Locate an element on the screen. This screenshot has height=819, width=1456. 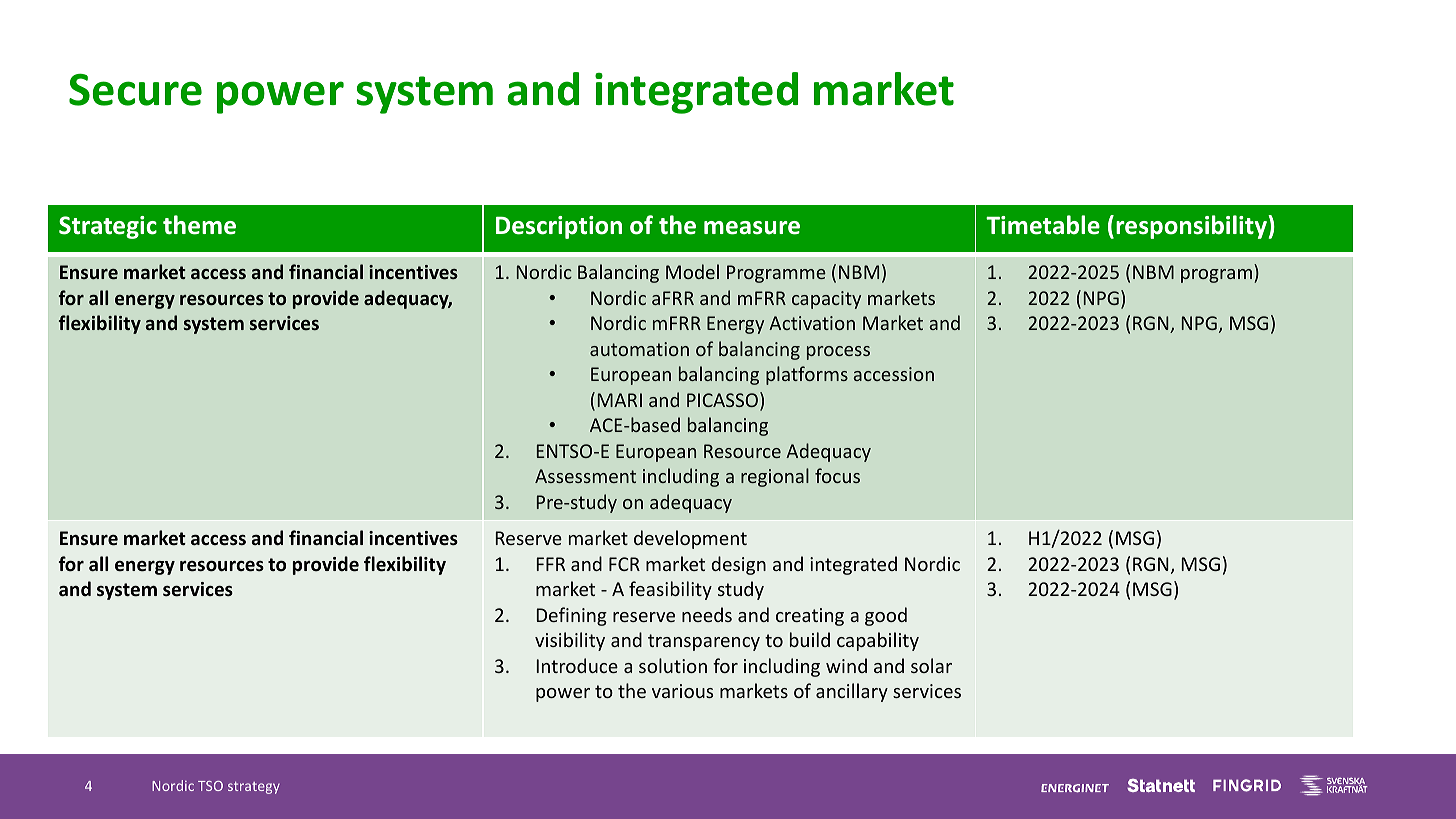
theme is located at coordinates (199, 225).
